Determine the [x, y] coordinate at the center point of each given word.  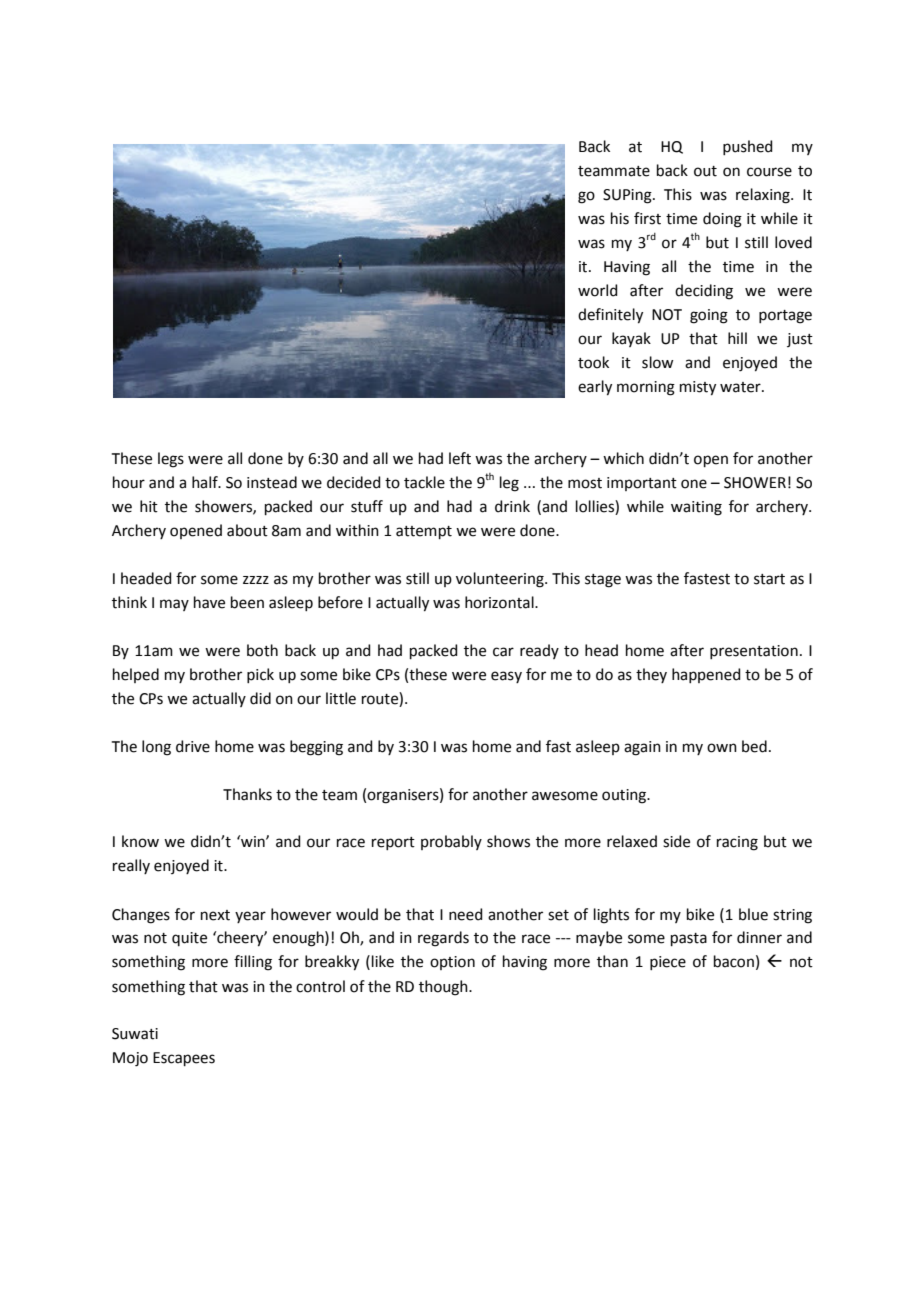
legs [171, 460]
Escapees [184, 1059]
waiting [696, 508]
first [647, 218]
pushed [748, 147]
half [206, 482]
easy [506, 677]
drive [193, 746]
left [460, 458]
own [722, 748]
